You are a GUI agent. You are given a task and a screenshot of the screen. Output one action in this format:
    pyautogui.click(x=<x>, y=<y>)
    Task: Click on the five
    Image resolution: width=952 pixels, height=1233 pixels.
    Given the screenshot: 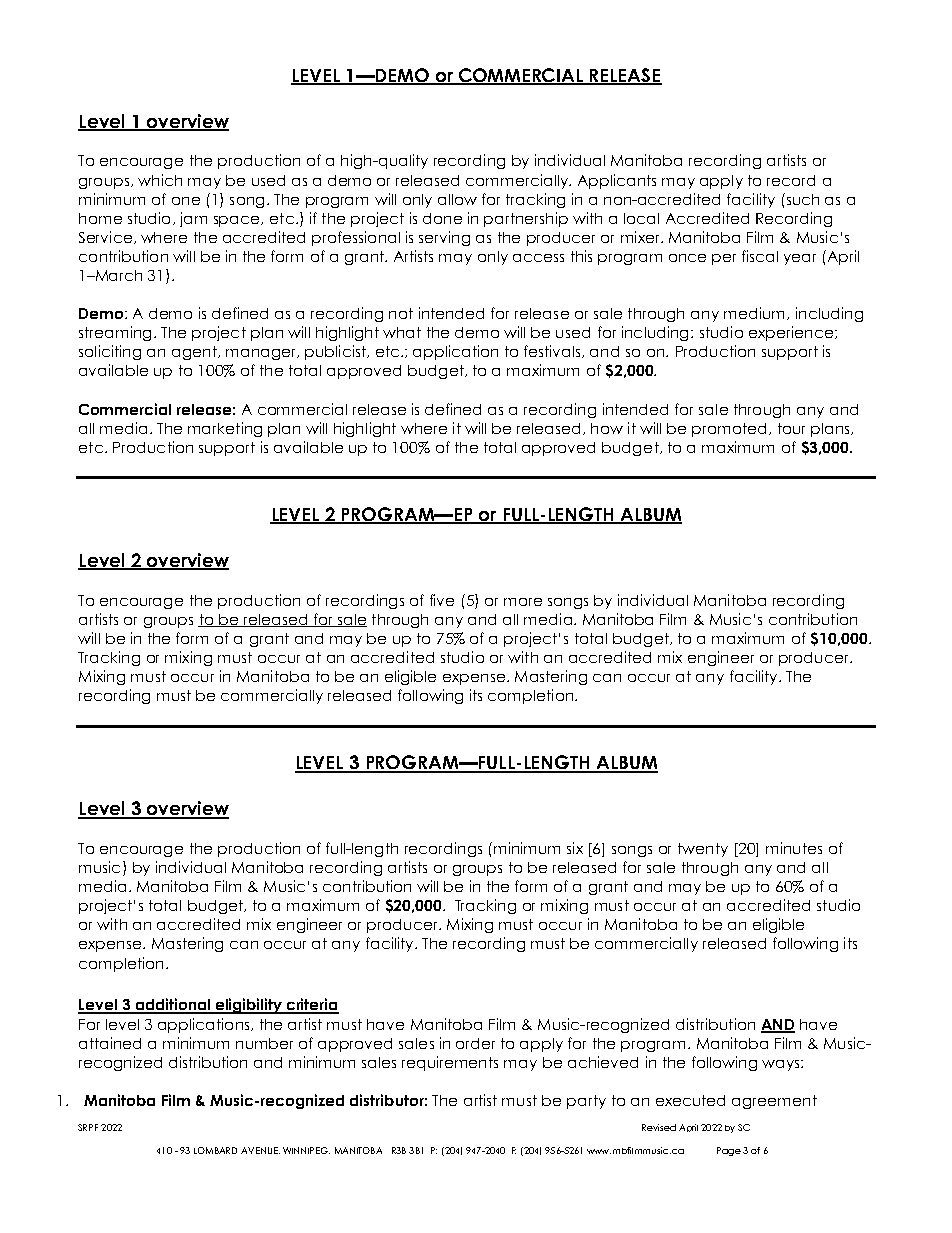 What is the action you would take?
    pyautogui.click(x=442, y=600)
